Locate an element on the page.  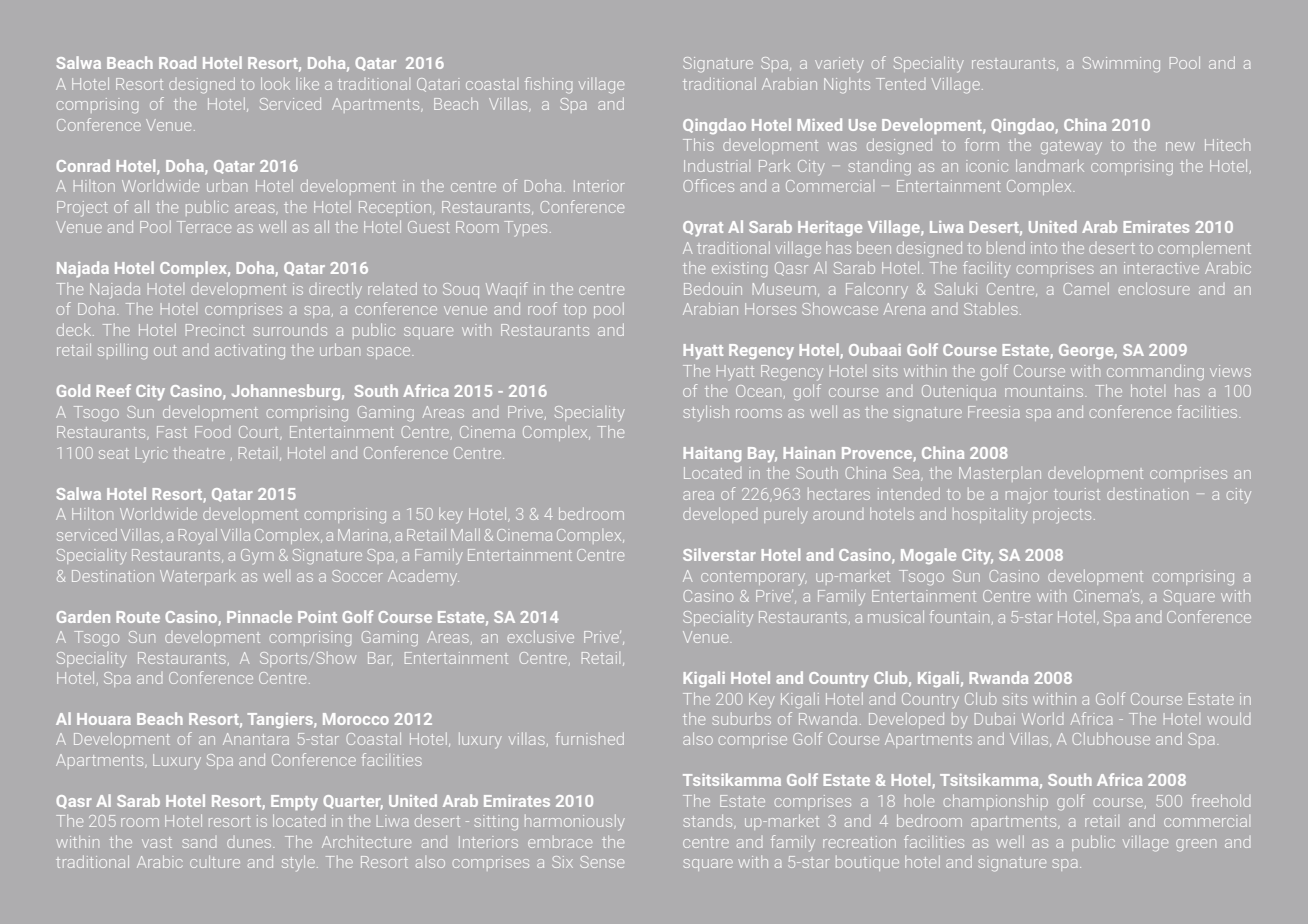
theatre is located at coordinates (199, 453).
